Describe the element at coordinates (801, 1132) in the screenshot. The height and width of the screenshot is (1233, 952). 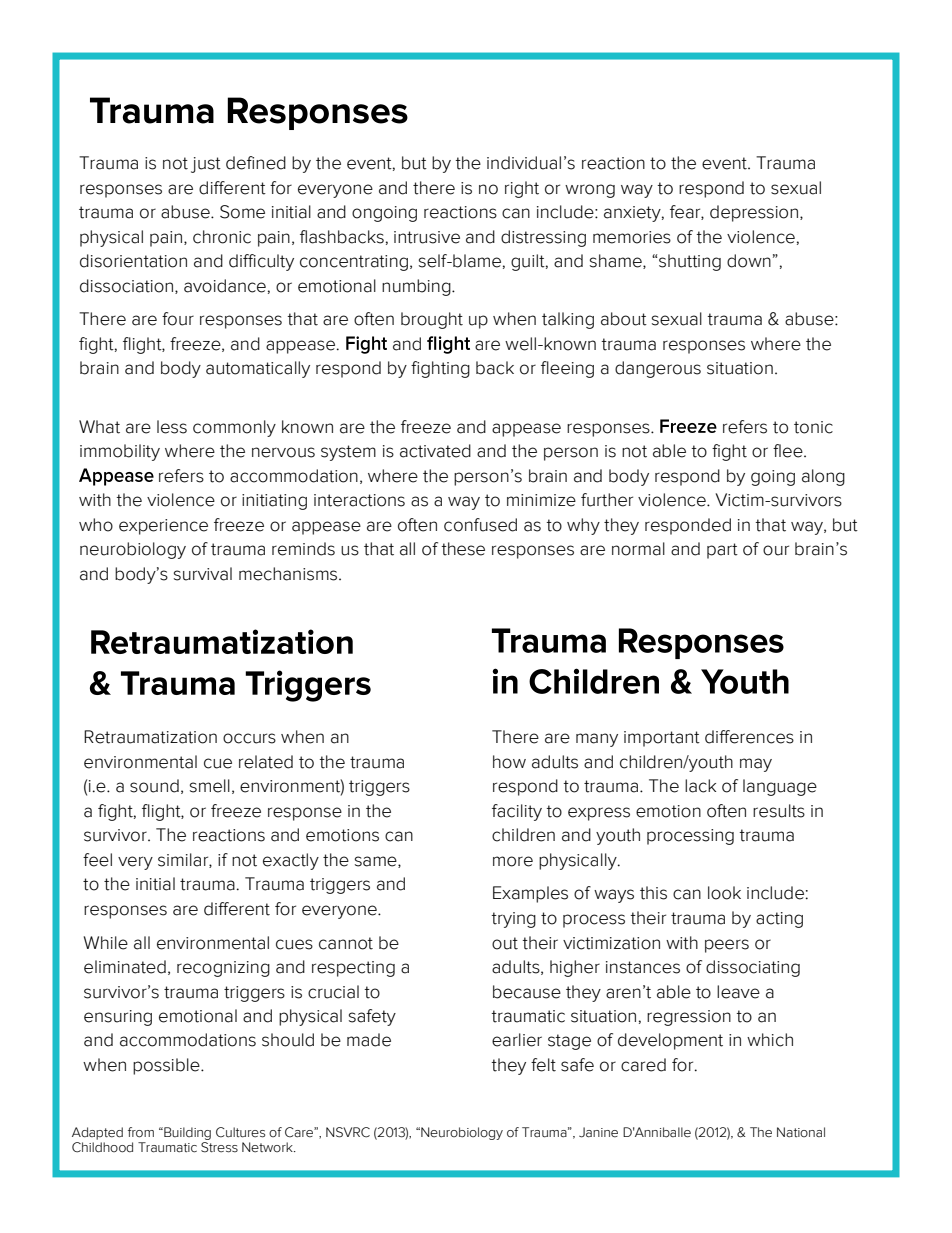
I see `National` at that location.
